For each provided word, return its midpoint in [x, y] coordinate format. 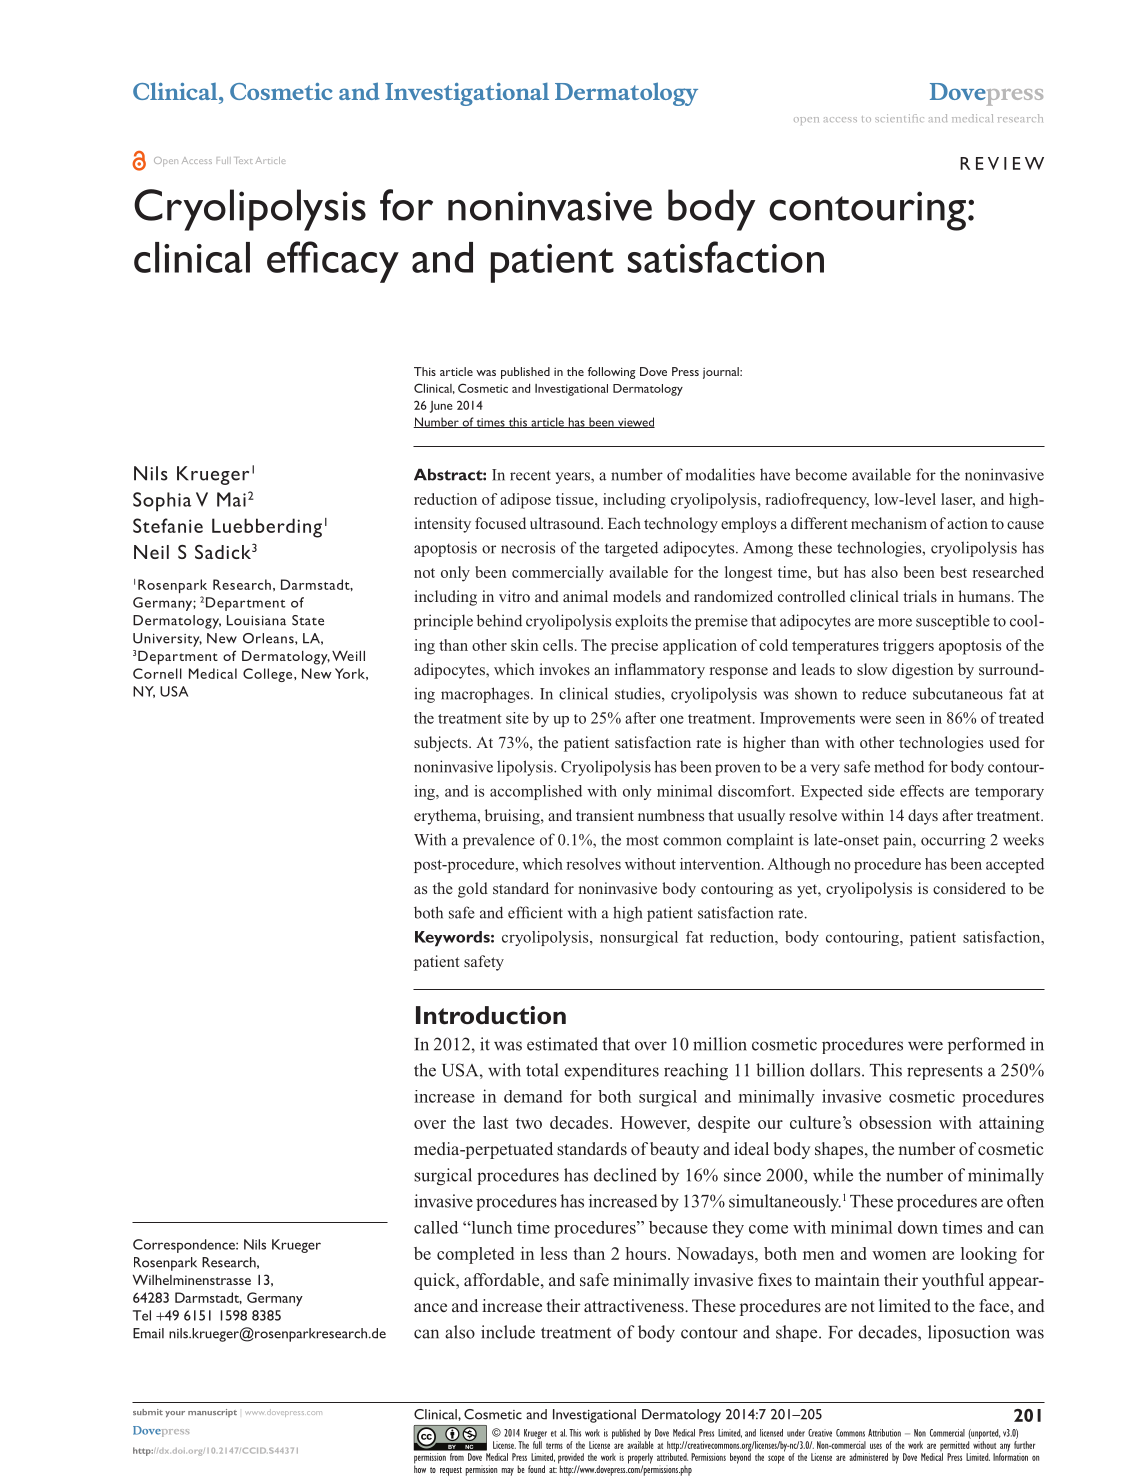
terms [554, 1446]
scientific [899, 118]
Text [244, 160]
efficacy [333, 262]
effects [922, 791]
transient [605, 815]
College [269, 675]
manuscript [212, 1413]
